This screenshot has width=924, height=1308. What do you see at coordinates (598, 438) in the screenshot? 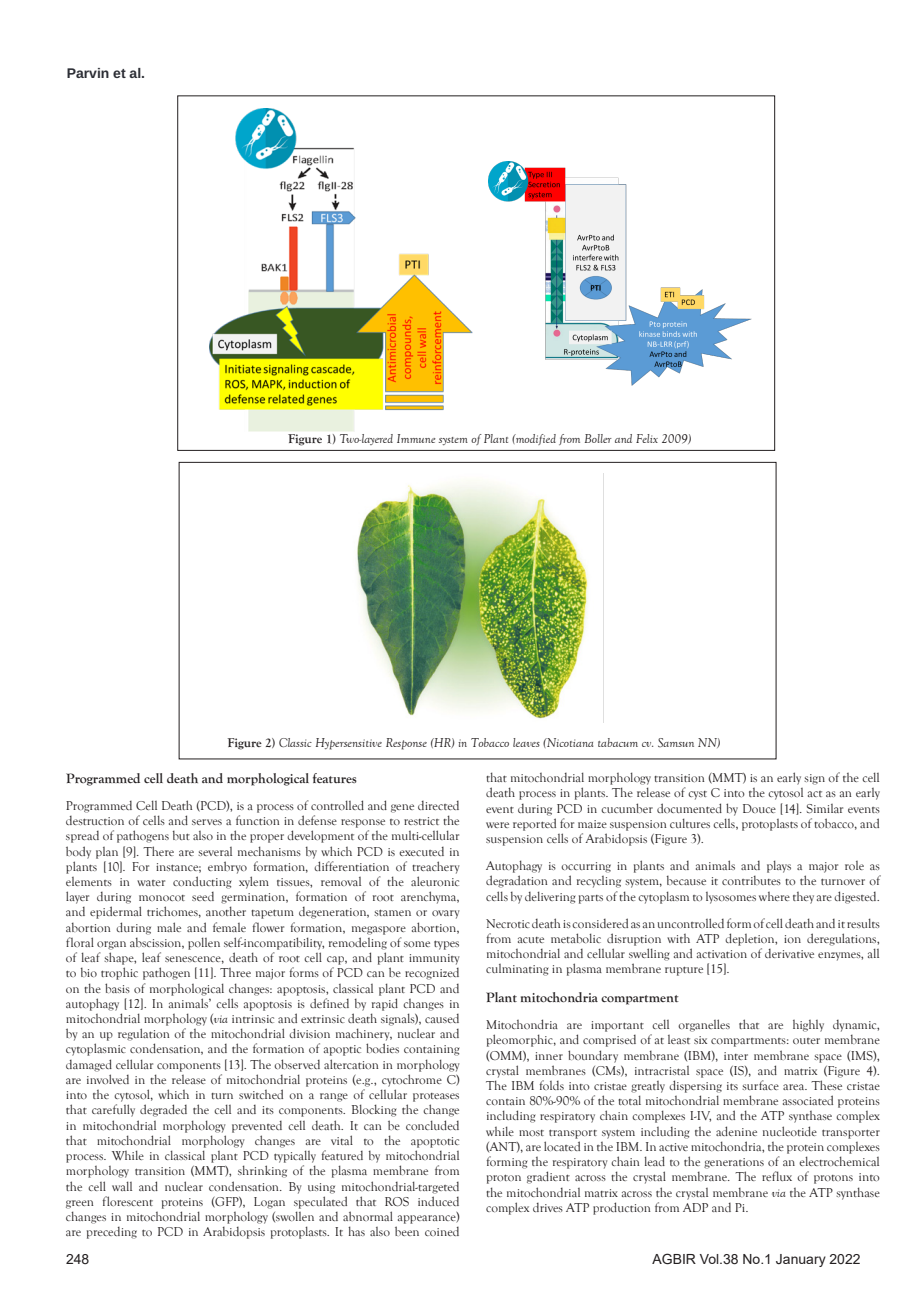
I see `Boller` at bounding box center [598, 438].
